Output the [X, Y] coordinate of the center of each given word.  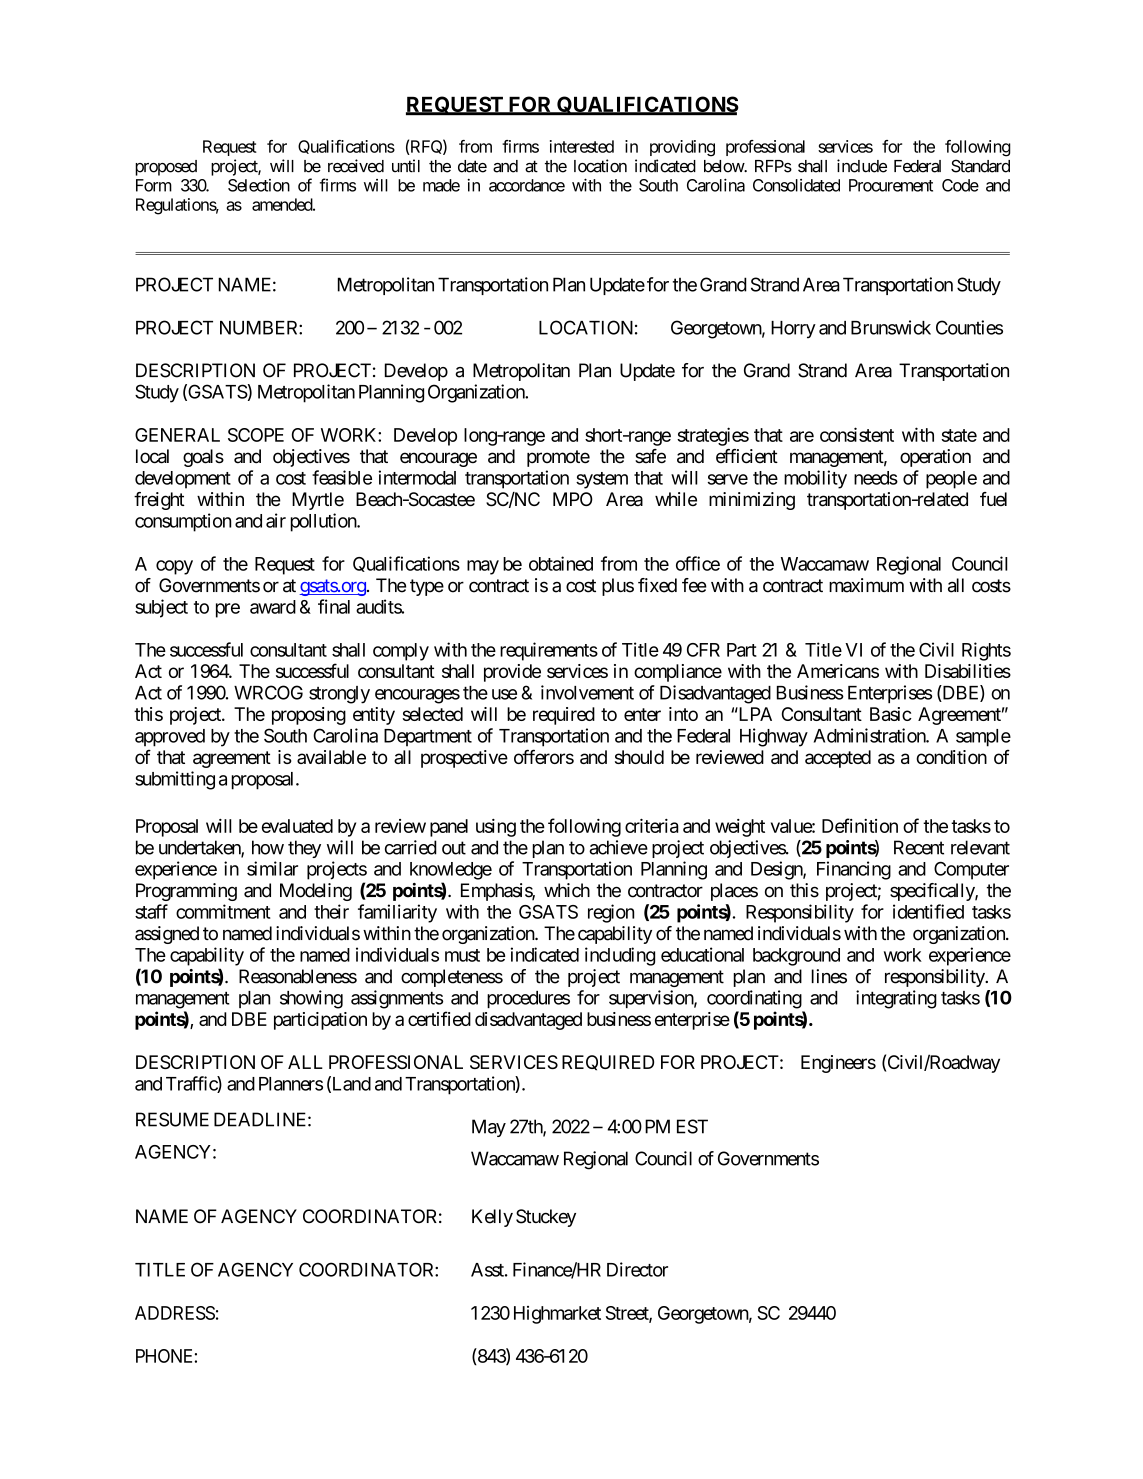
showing [311, 999]
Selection [259, 185]
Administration [870, 735]
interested [582, 146]
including [620, 956]
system [602, 480]
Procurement [891, 185]
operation [935, 458]
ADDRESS [175, 1313]
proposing [309, 716]
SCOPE [256, 435]
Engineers [838, 1064]
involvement [587, 692]
